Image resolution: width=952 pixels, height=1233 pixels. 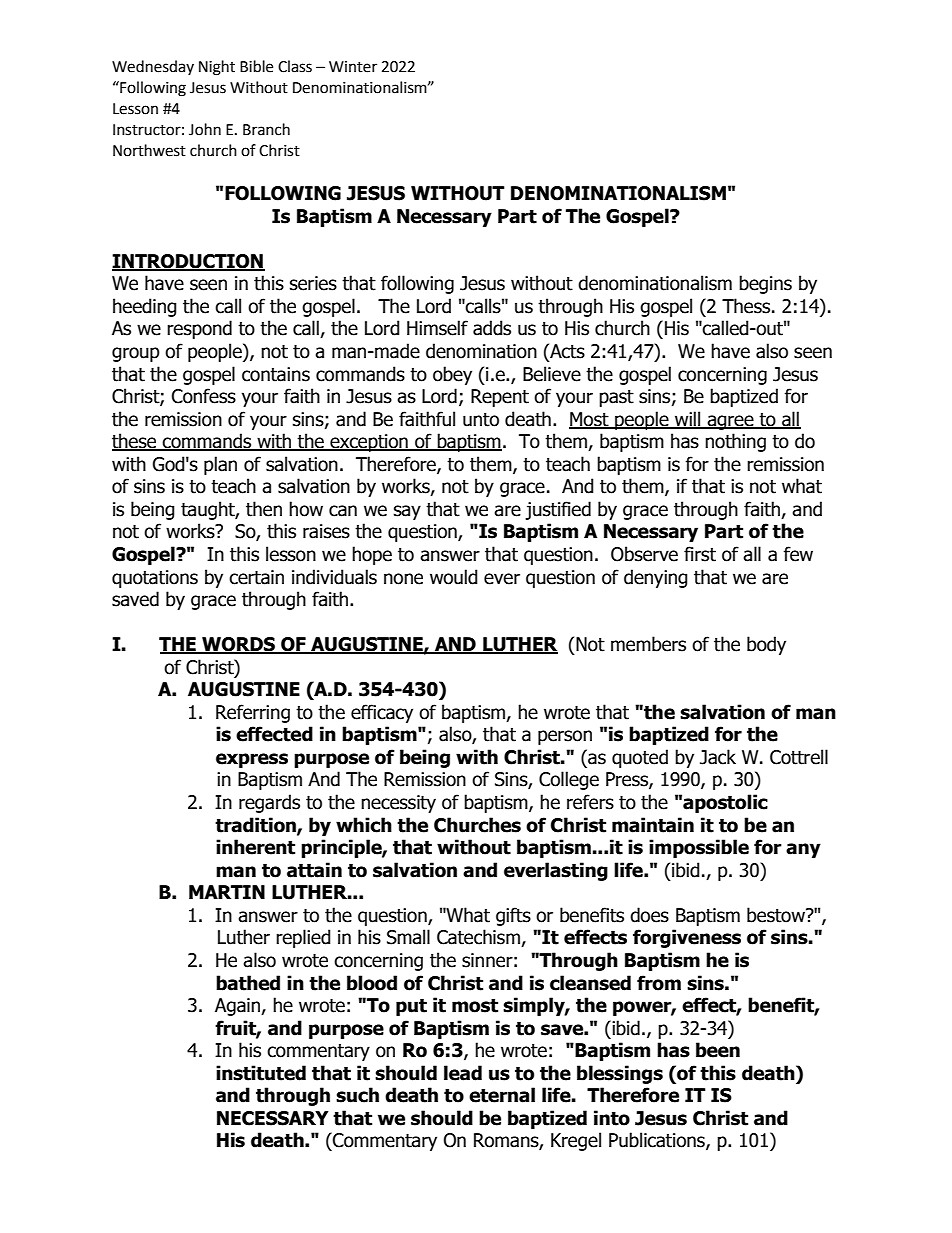 What do you see at coordinates (353, 67) in the screenshot?
I see `Winter` at bounding box center [353, 67].
